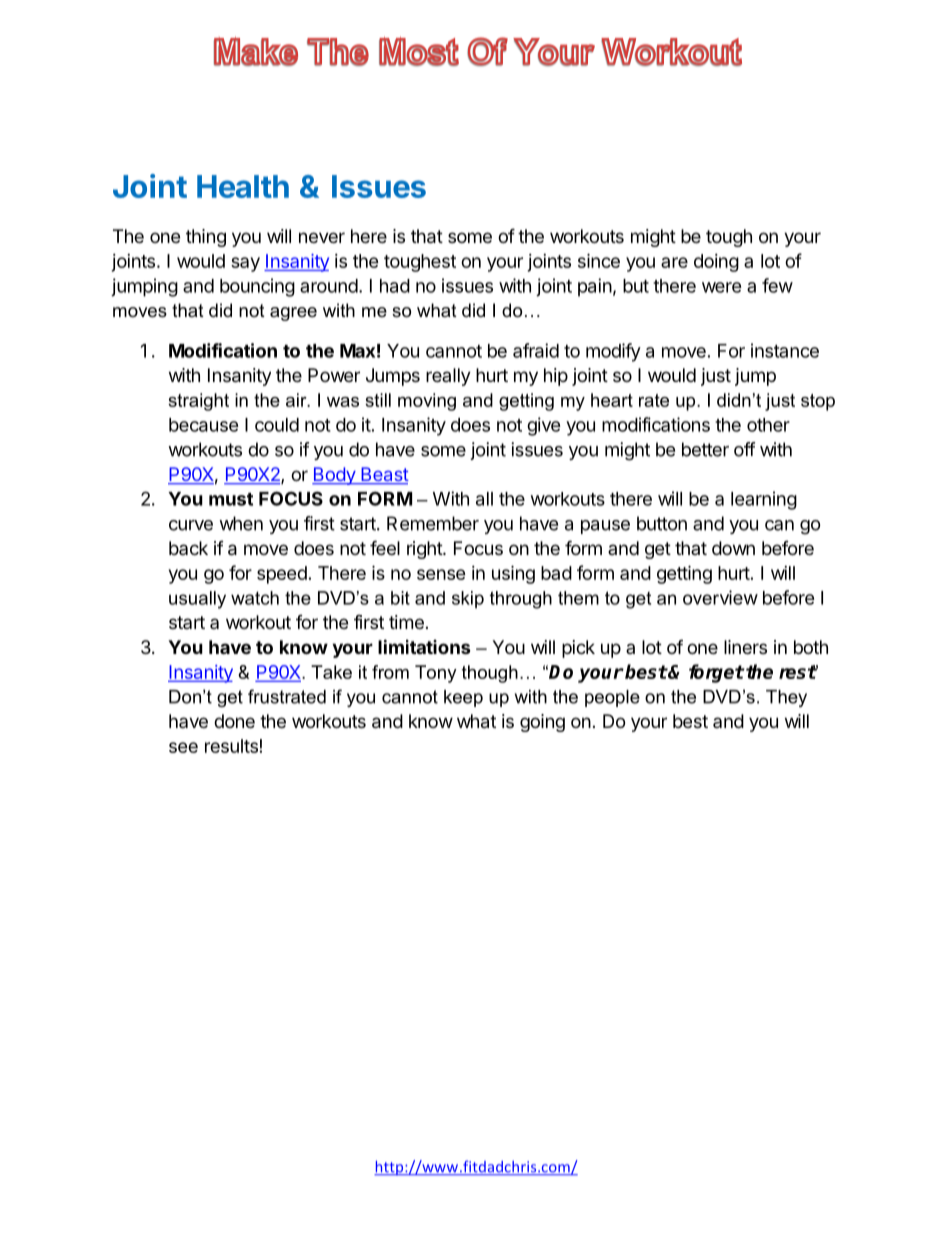 This image has height=1233, width=952. What do you see at coordinates (720, 597) in the image?
I see `overview` at bounding box center [720, 597].
